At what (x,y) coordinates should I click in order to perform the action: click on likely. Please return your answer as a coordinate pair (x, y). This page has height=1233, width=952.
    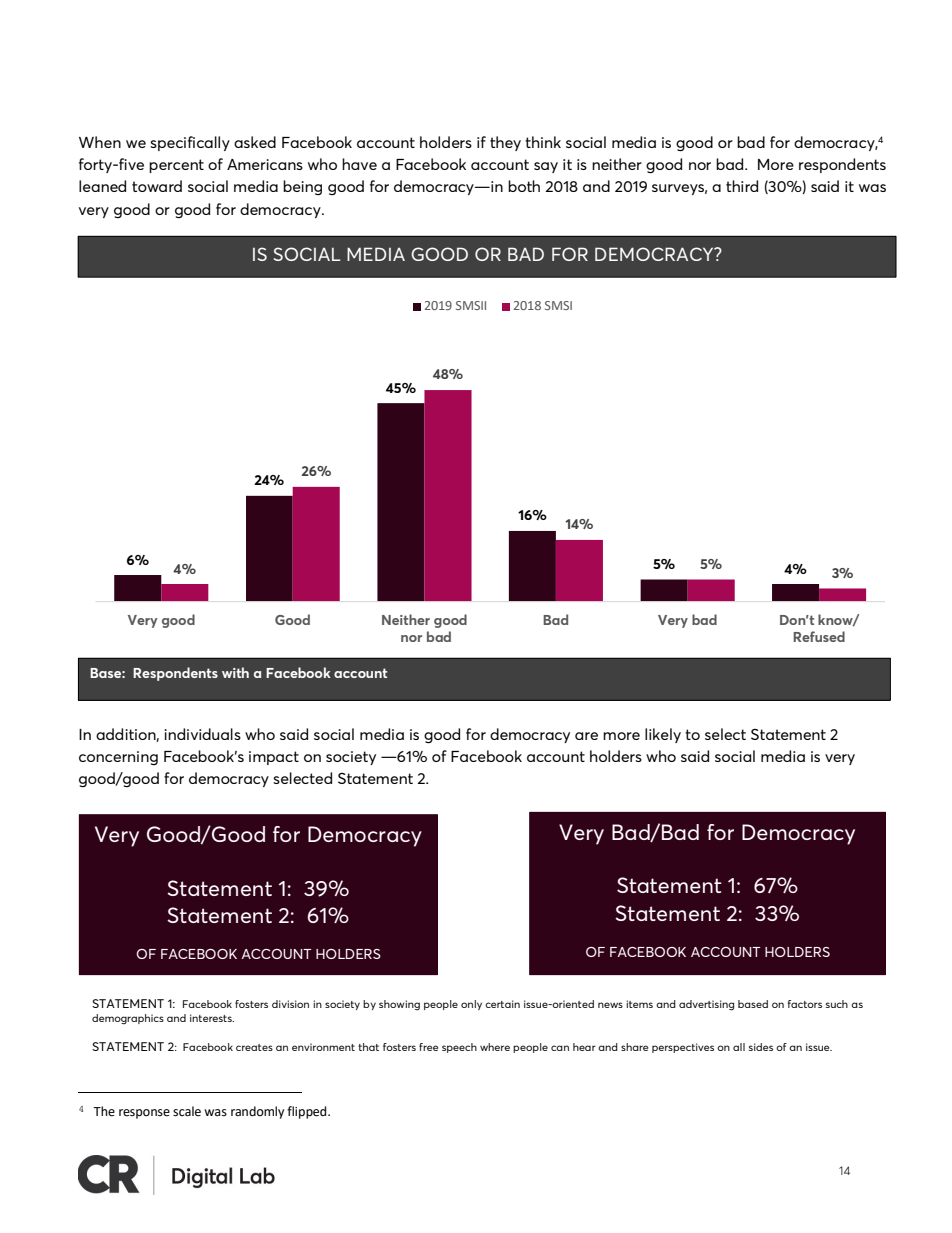
    Looking at the image, I should click on (663, 735).
